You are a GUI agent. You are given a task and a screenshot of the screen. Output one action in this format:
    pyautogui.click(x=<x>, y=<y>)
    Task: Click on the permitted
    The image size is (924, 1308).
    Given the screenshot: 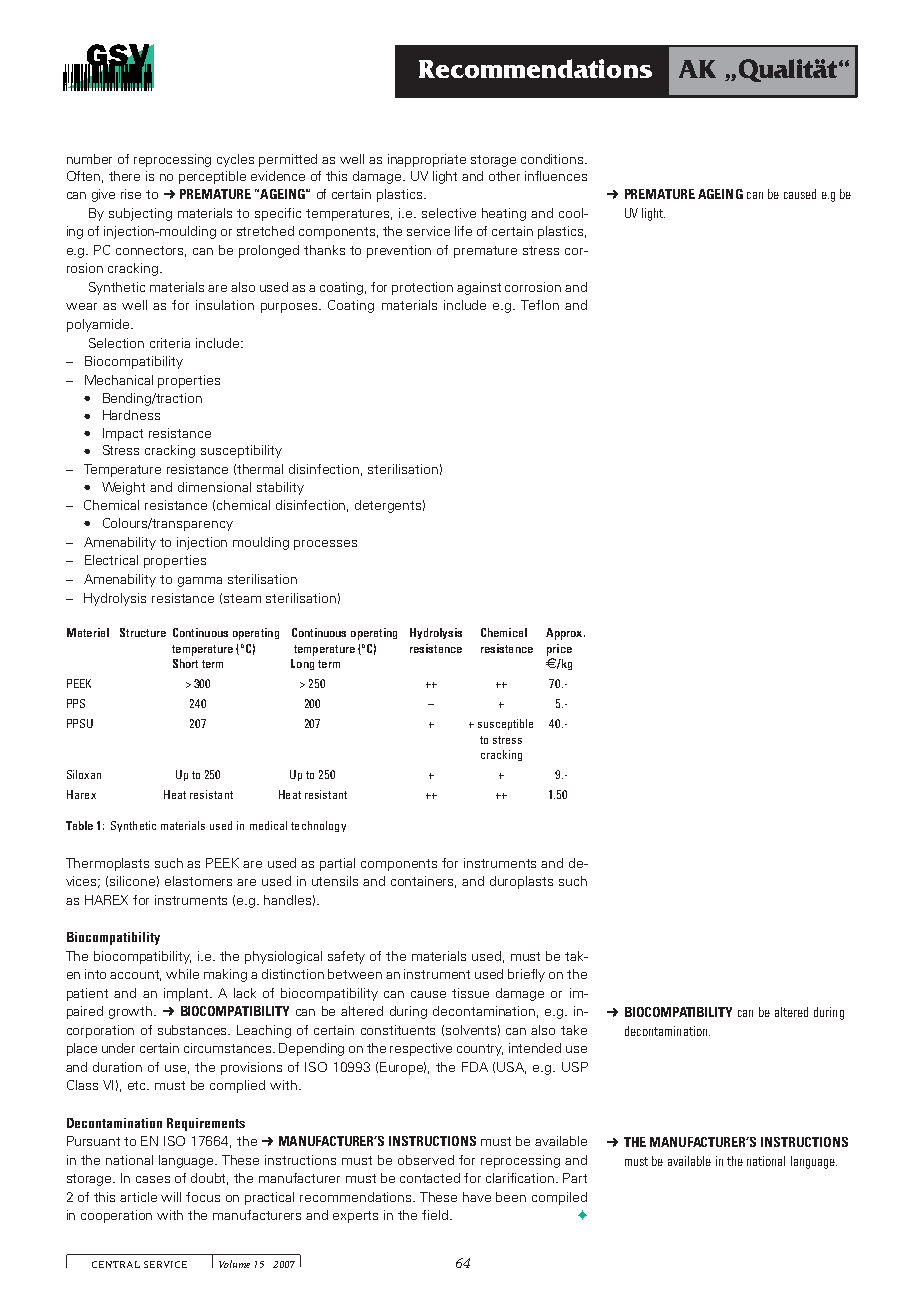 What is the action you would take?
    pyautogui.click(x=288, y=160)
